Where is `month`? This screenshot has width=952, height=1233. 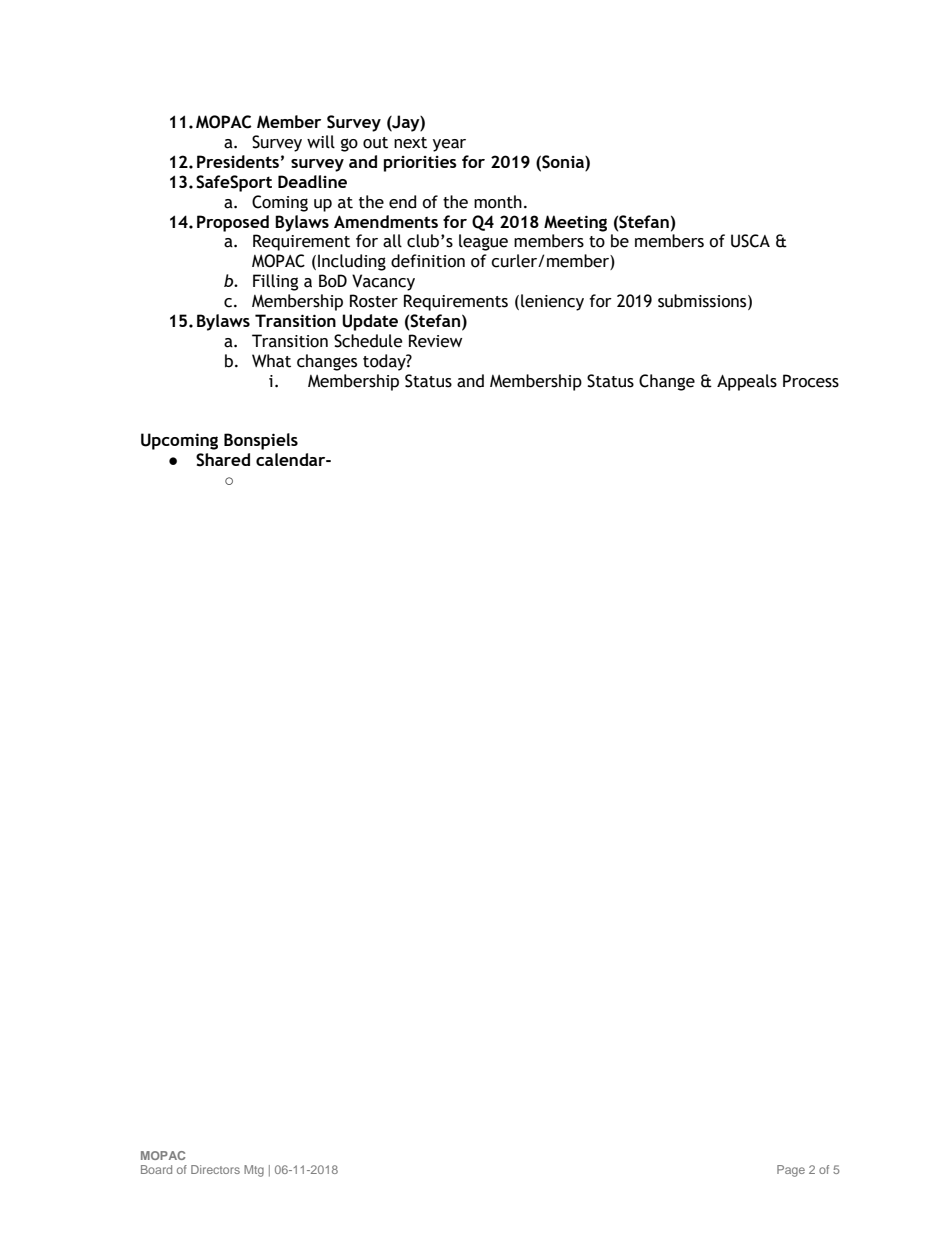
month is located at coordinates (498, 202).
